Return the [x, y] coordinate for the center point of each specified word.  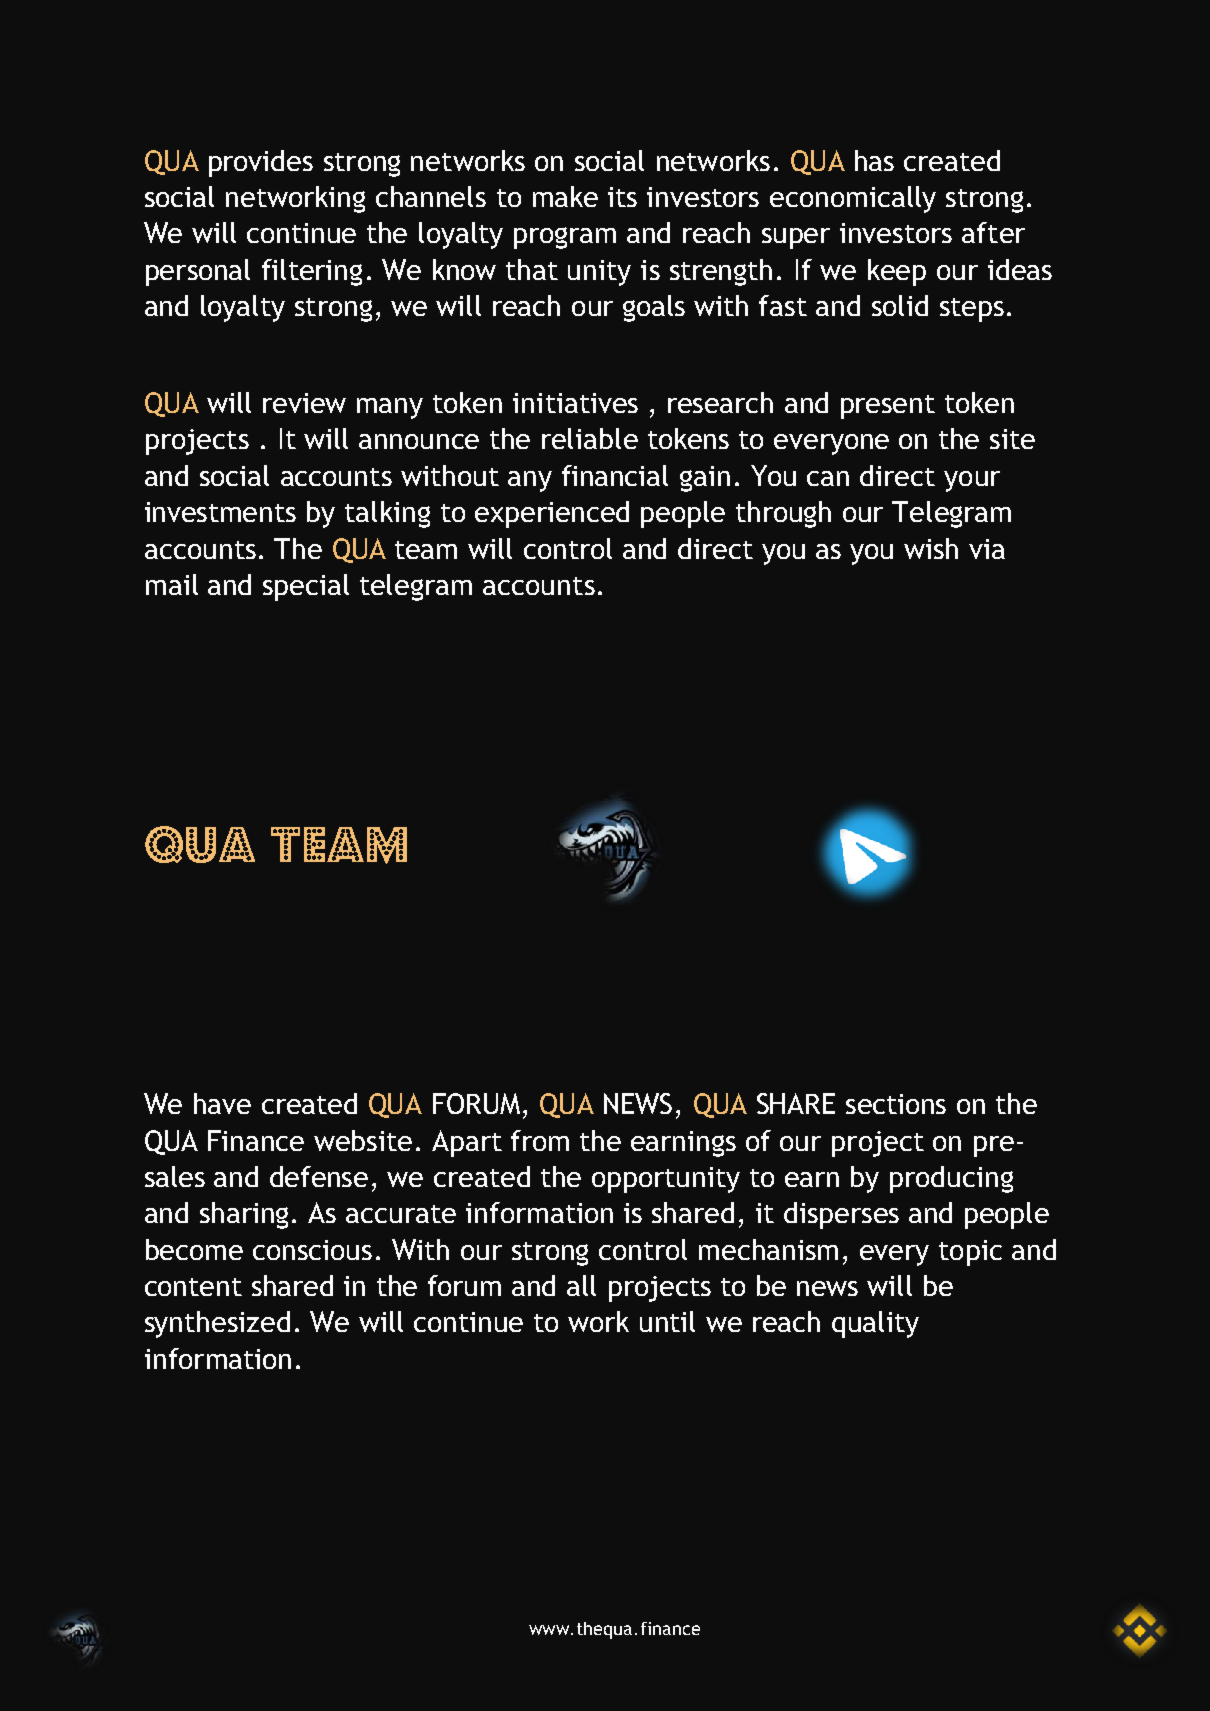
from [540, 1140]
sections [896, 1104]
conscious [312, 1250]
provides [261, 163]
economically [853, 199]
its [622, 197]
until [667, 1321]
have [222, 1103]
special [306, 587]
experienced [552, 514]
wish [931, 548]
